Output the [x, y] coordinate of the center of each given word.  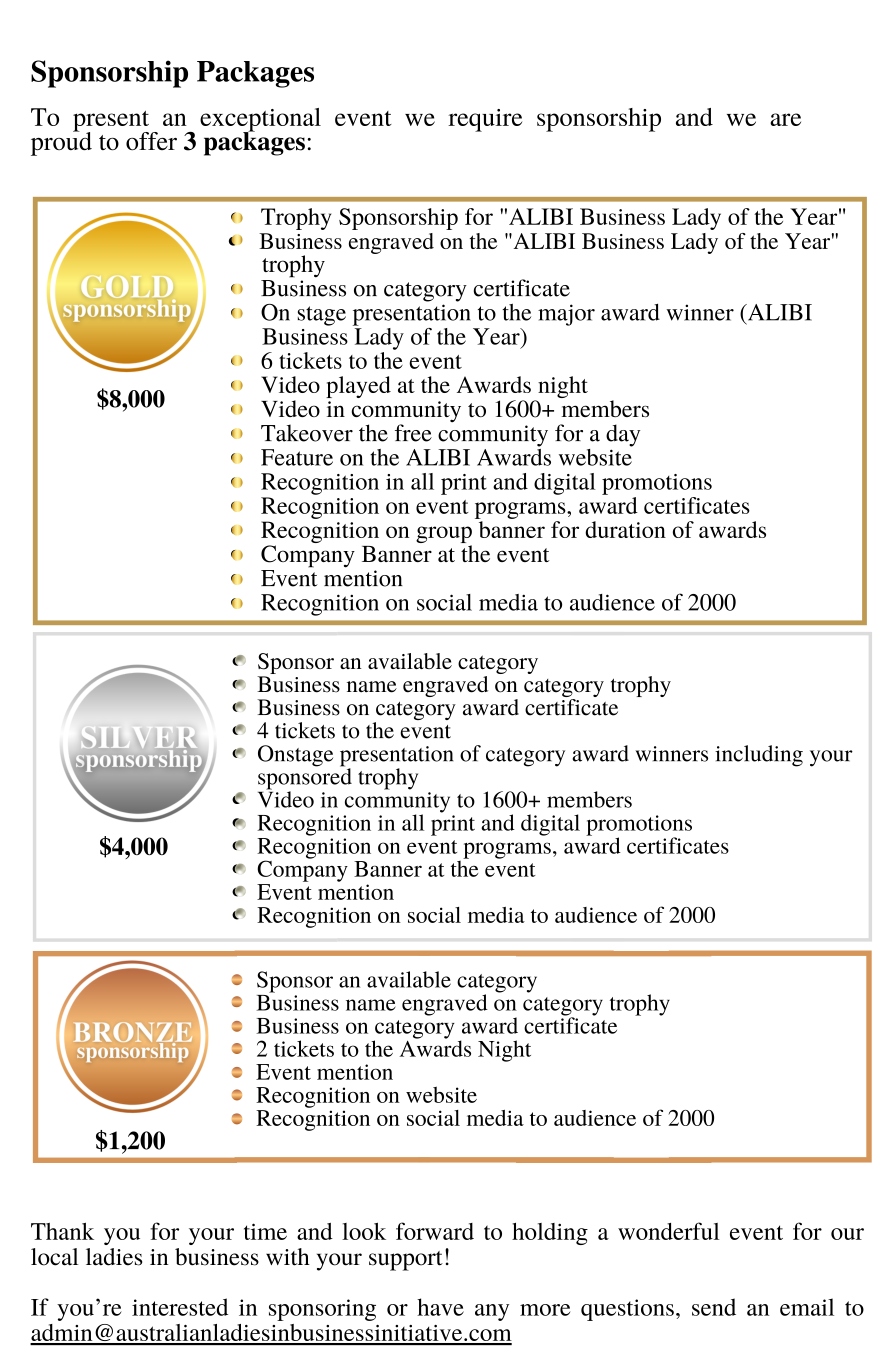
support [406, 1261]
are [785, 119]
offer [151, 141]
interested [180, 1307]
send [714, 1307]
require [485, 120]
